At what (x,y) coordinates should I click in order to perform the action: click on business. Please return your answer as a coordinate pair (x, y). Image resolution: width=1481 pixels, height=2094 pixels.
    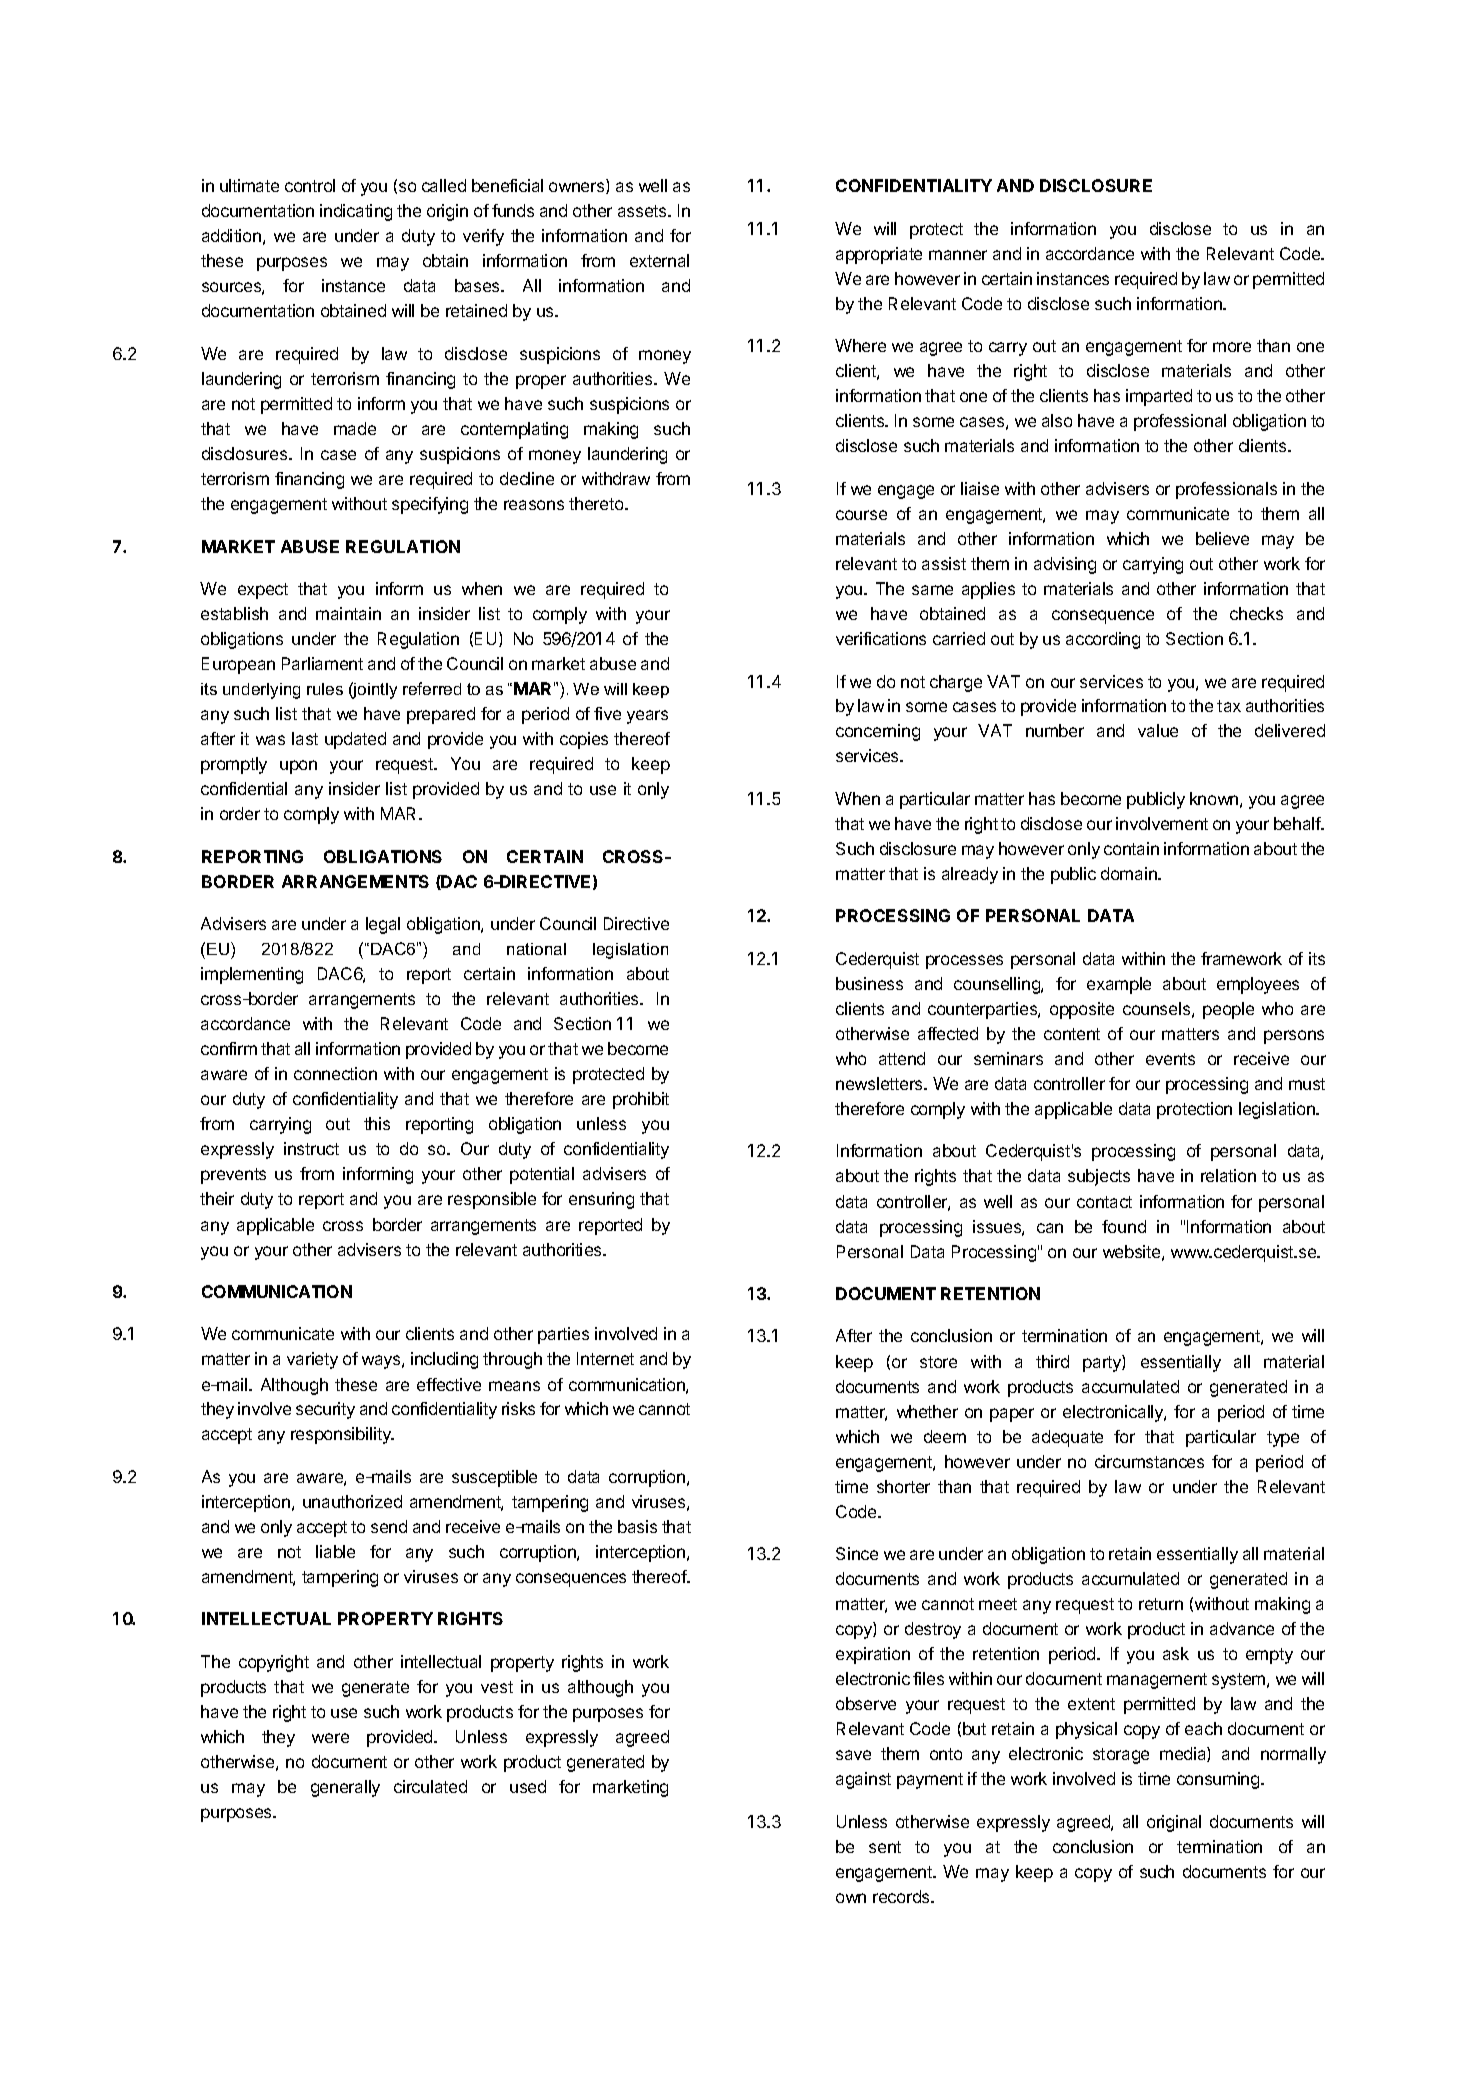
    Looking at the image, I should click on (869, 983).
